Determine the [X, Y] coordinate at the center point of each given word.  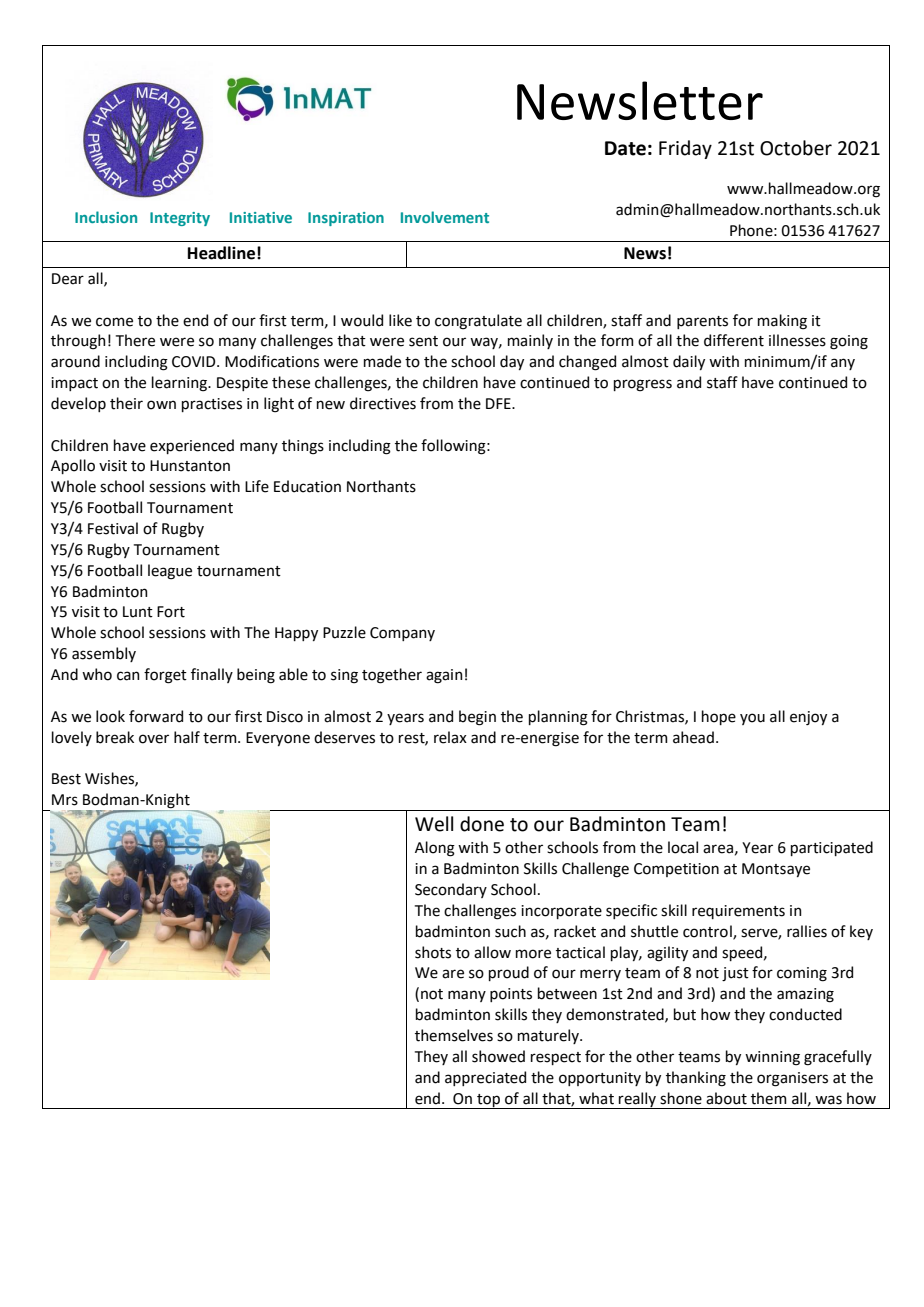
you [752, 719]
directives [383, 403]
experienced [192, 446]
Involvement [445, 217]
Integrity [180, 219]
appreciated [485, 1078]
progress [643, 385]
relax [450, 737]
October [796, 148]
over [154, 739]
